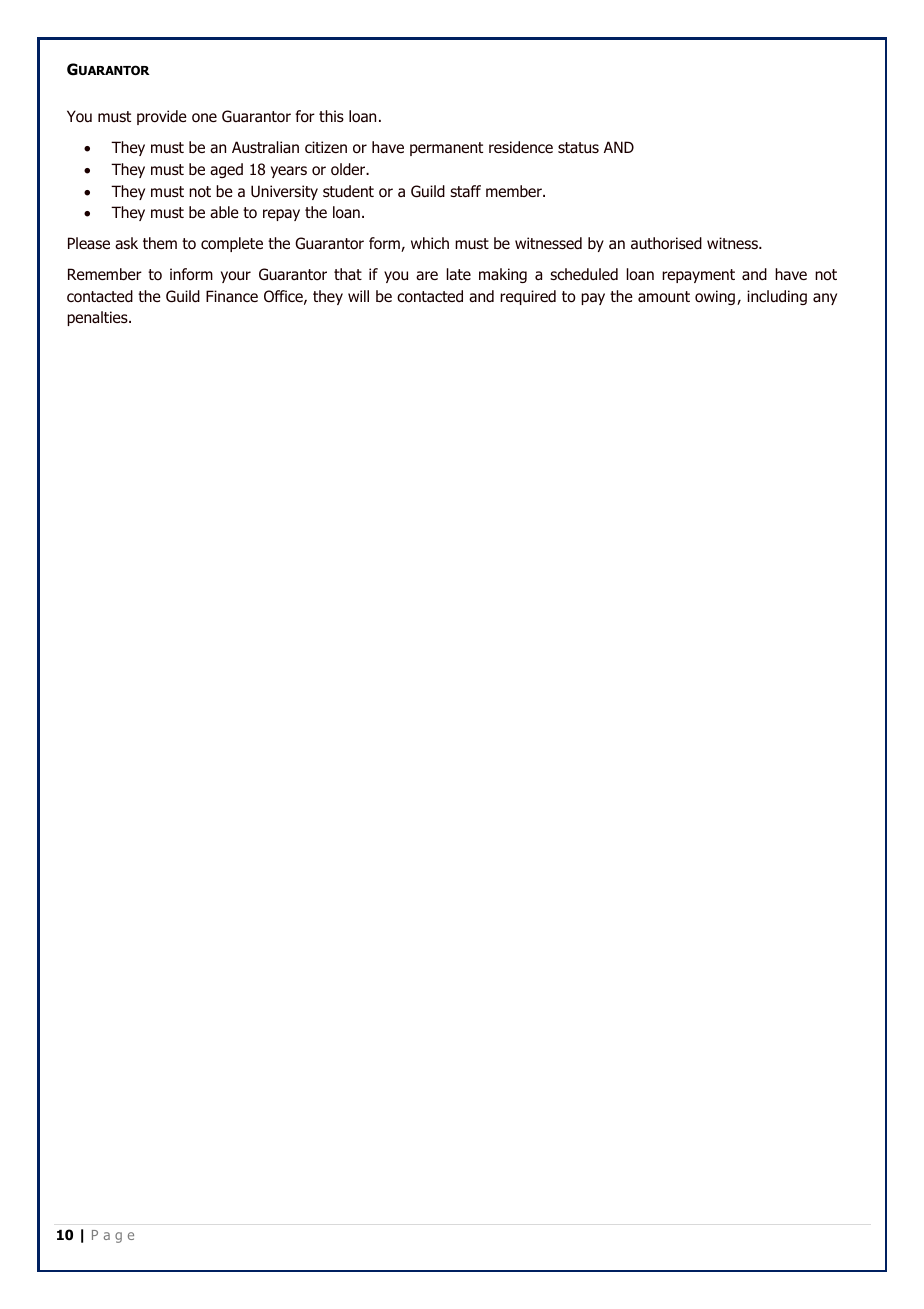  I want to click on penalties, so click(98, 318).
